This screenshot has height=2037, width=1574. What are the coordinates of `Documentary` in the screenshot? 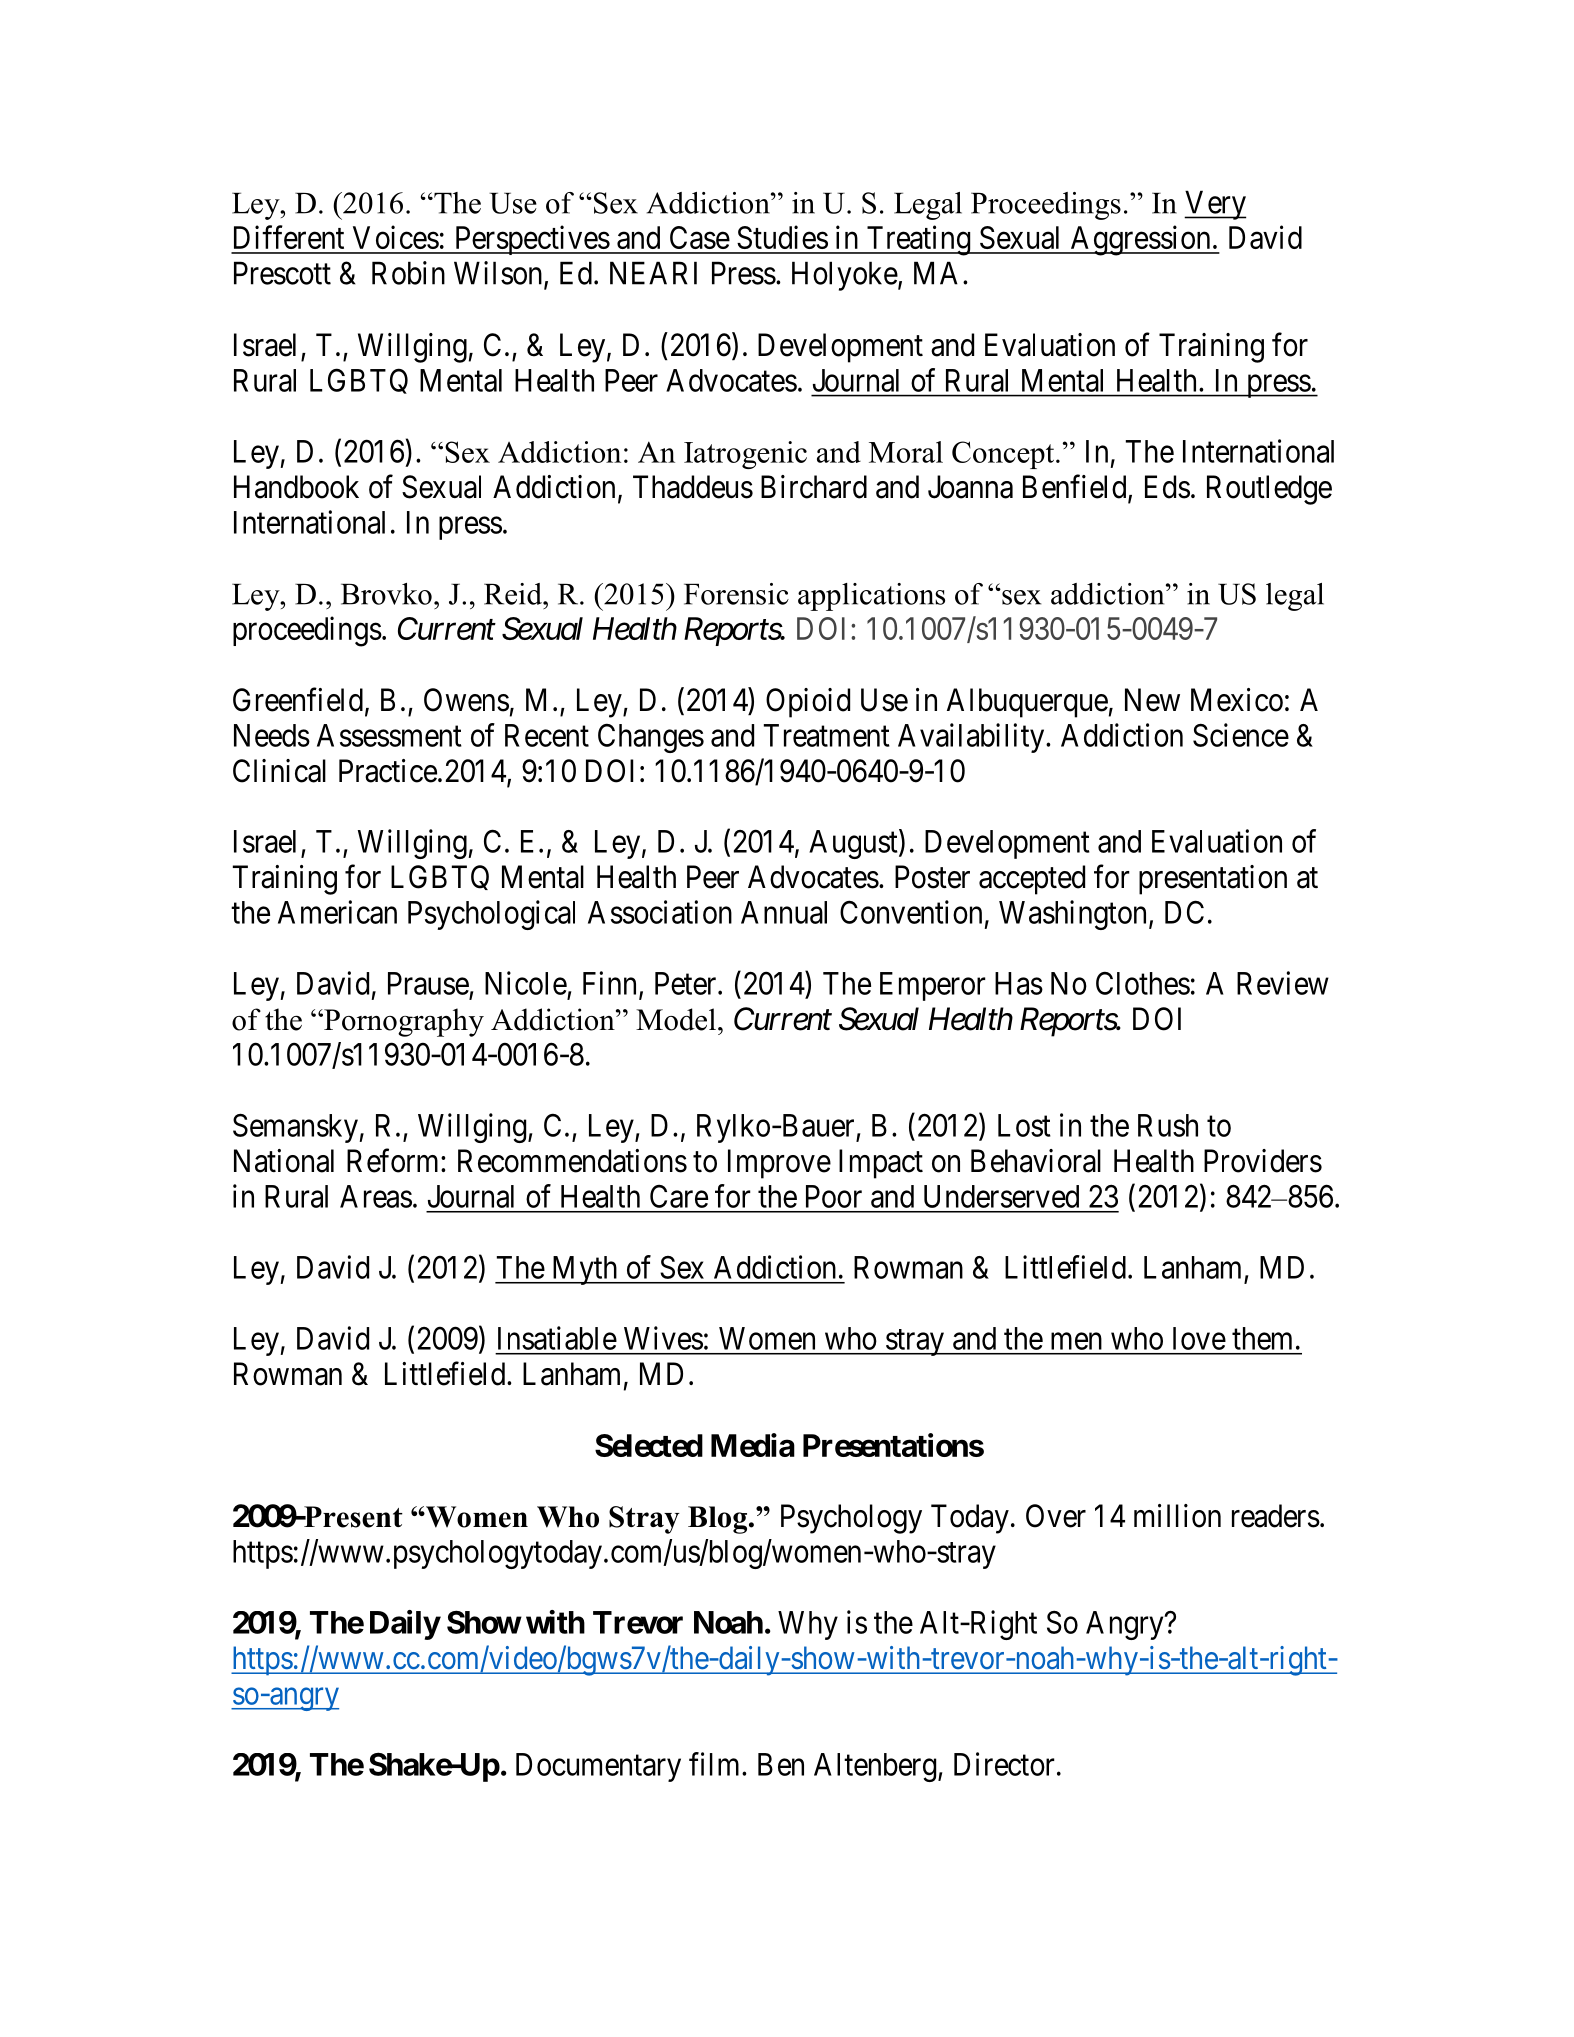 It's located at (598, 1767).
